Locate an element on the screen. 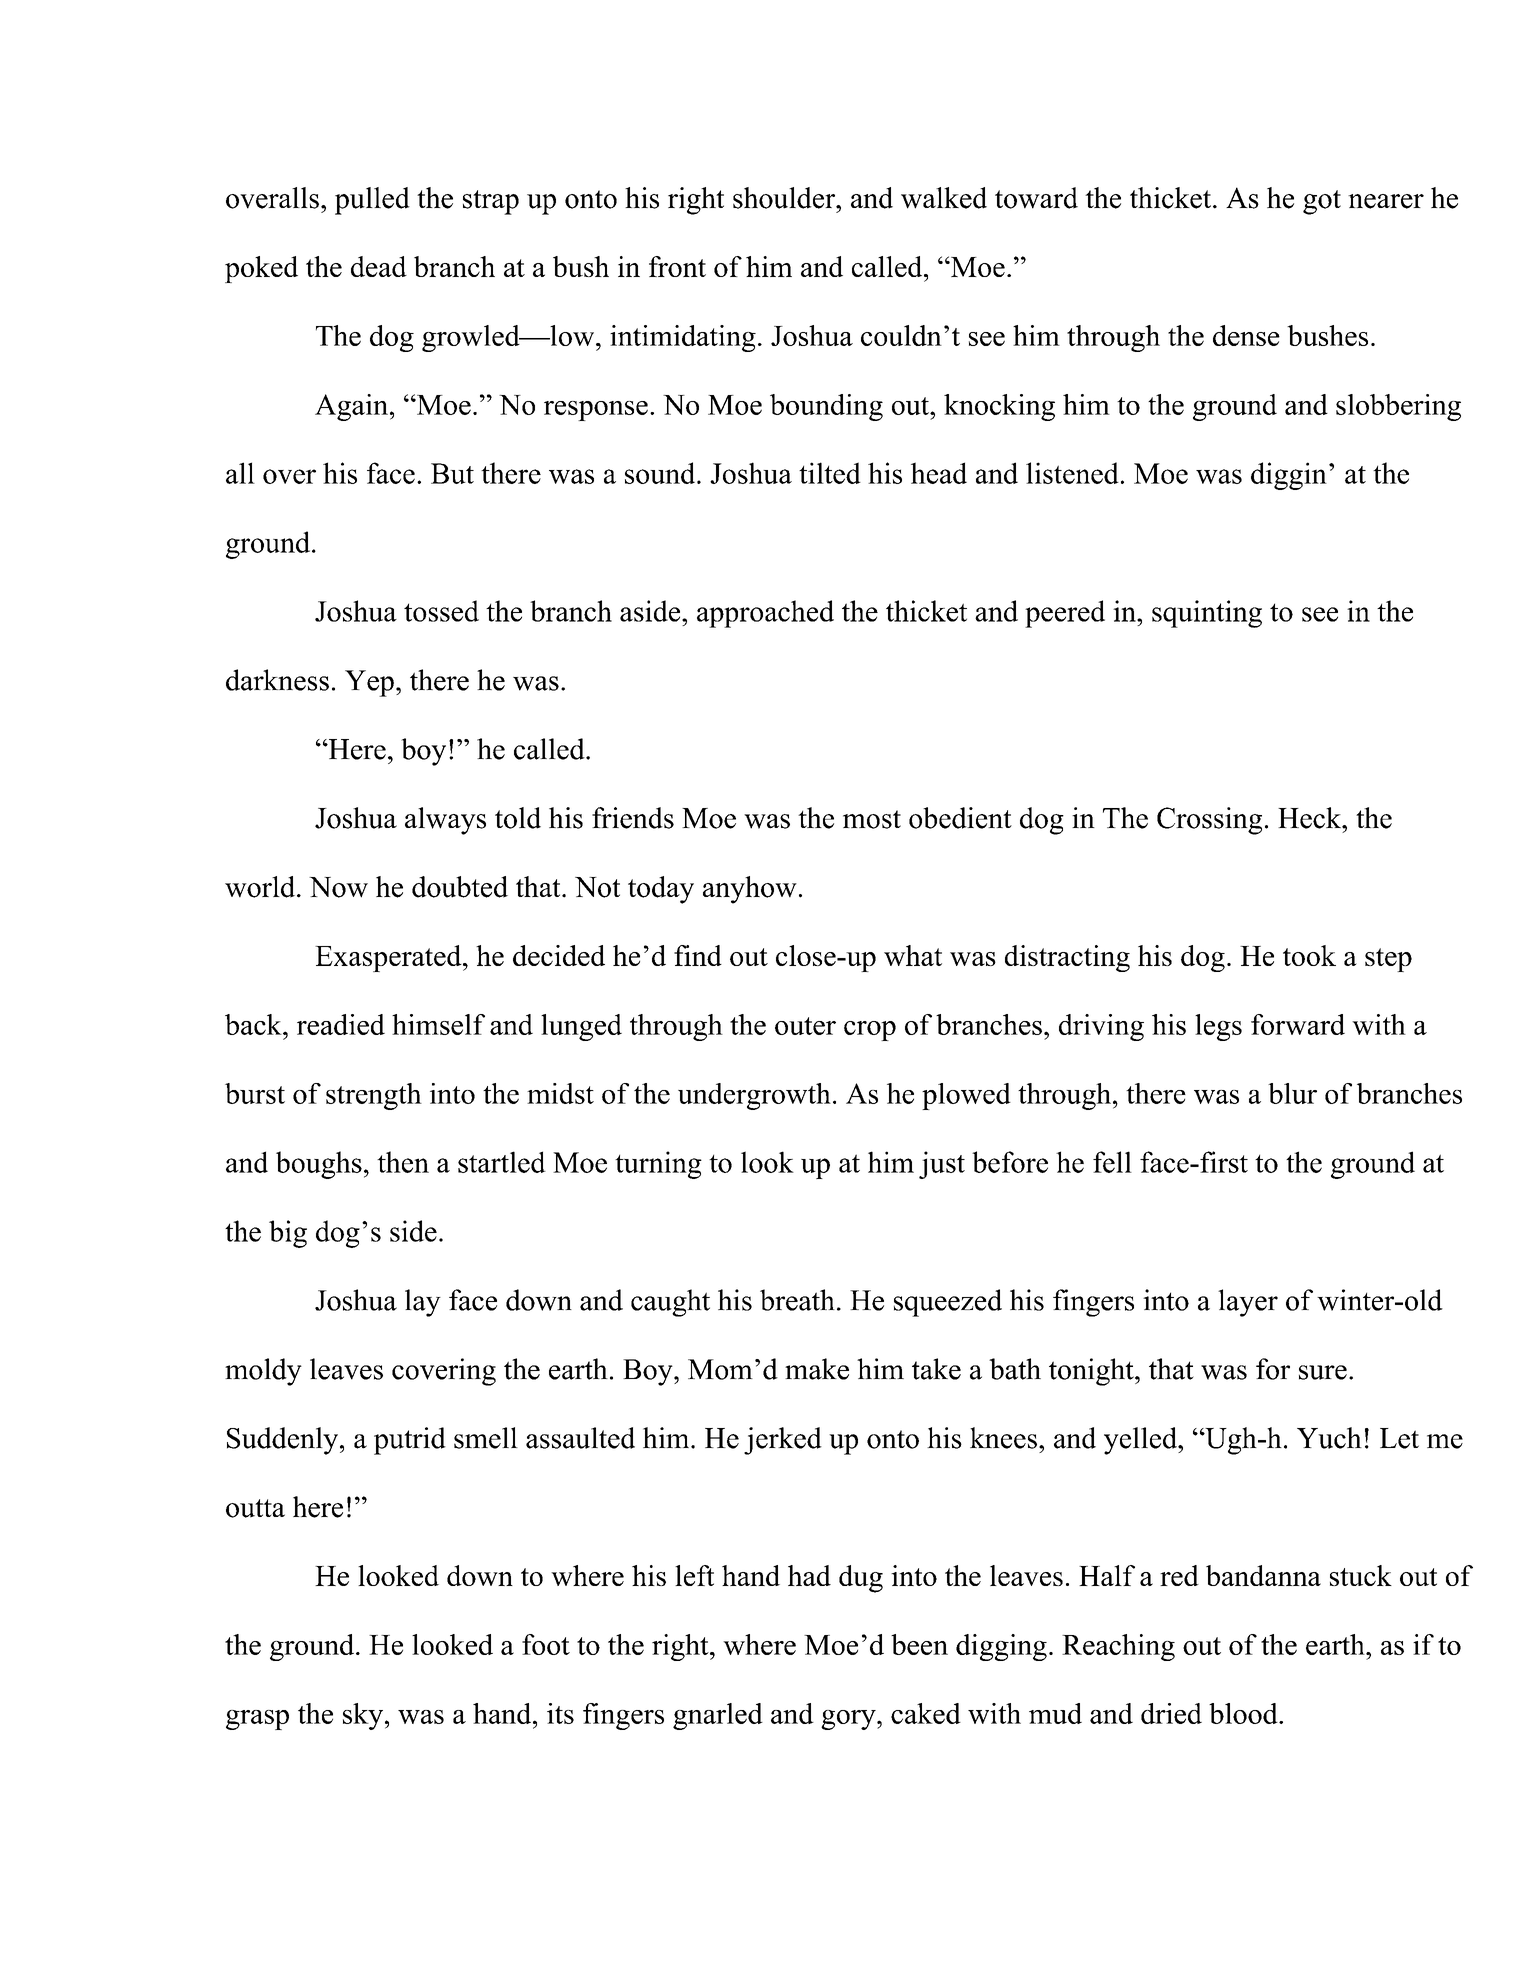 This screenshot has width=1528, height=1977. Exasperated is located at coordinates (389, 958).
